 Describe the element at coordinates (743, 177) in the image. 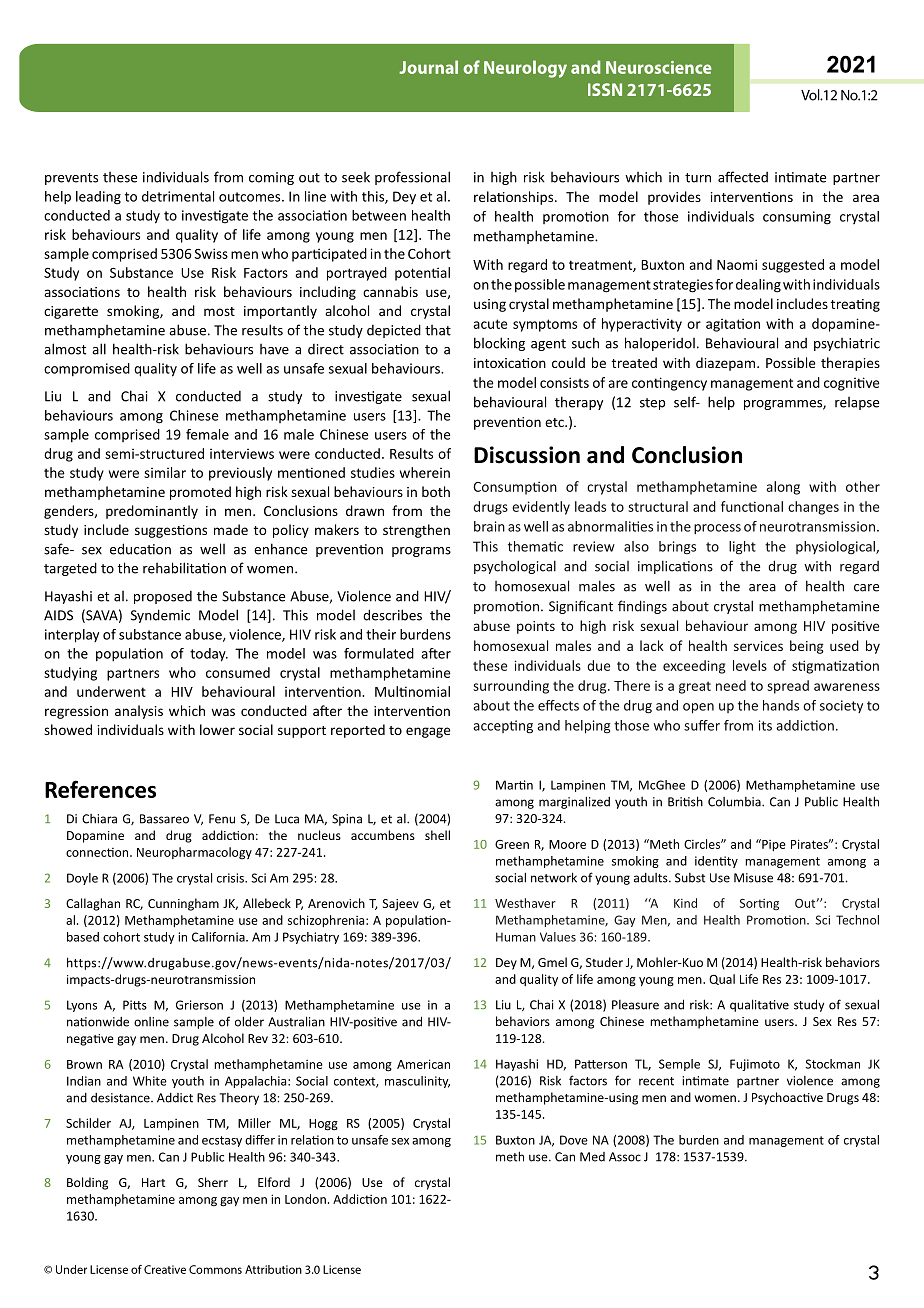

I see `affected` at that location.
